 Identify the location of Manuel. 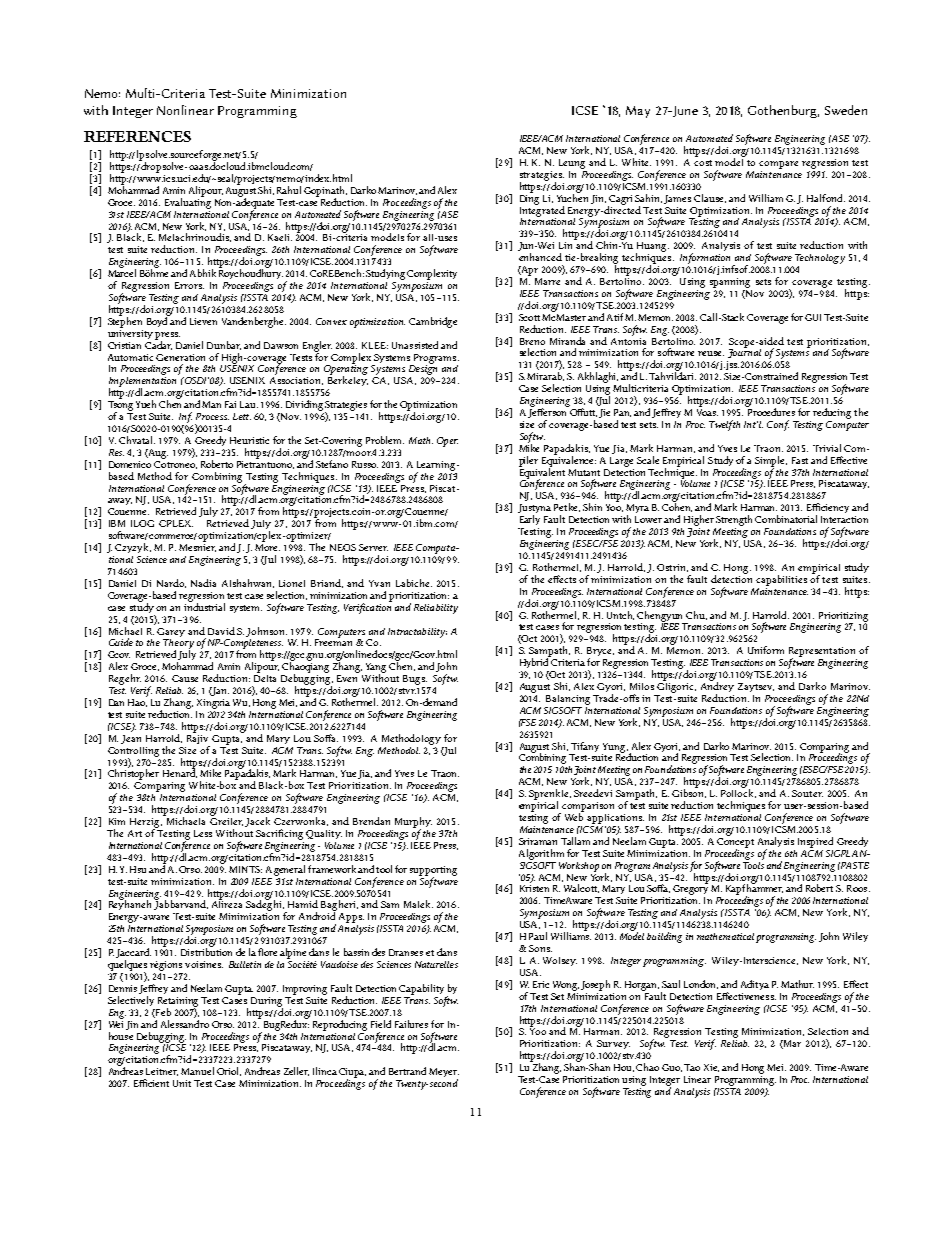
(197, 1071).
